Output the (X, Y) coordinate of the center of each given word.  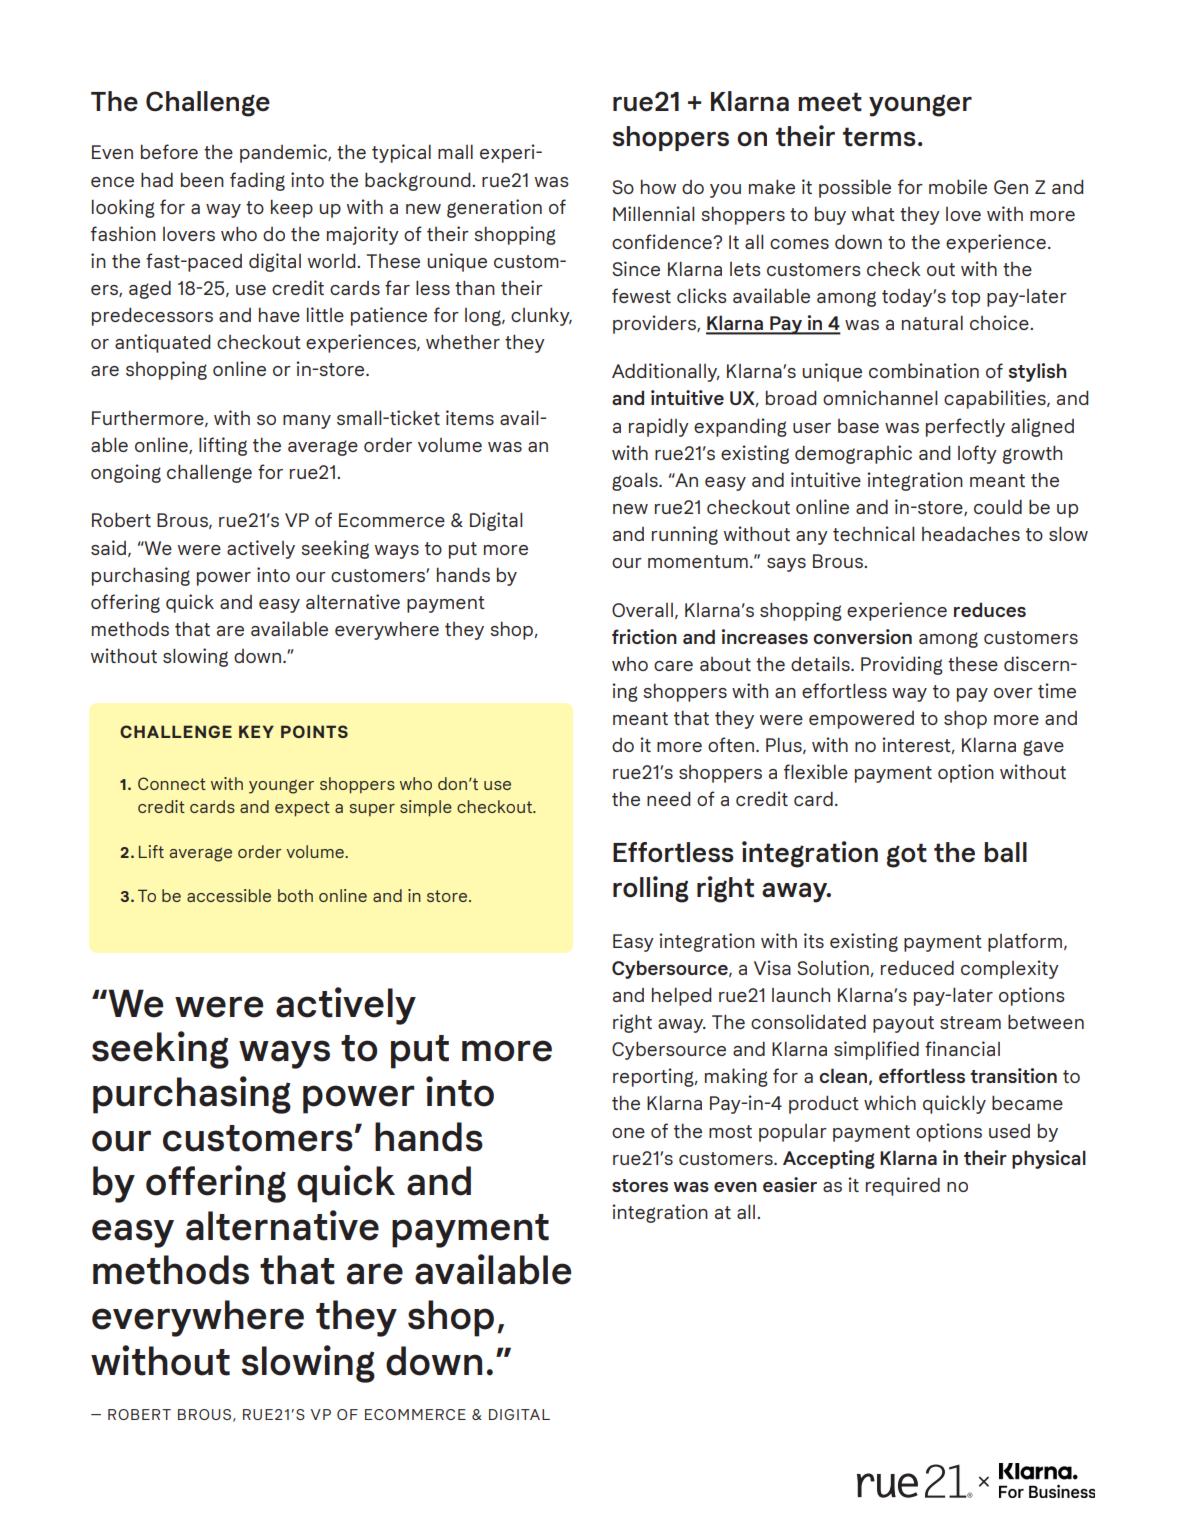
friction (644, 636)
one (628, 1133)
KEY (256, 731)
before (169, 151)
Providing (902, 665)
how (658, 186)
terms (879, 137)
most (730, 1131)
